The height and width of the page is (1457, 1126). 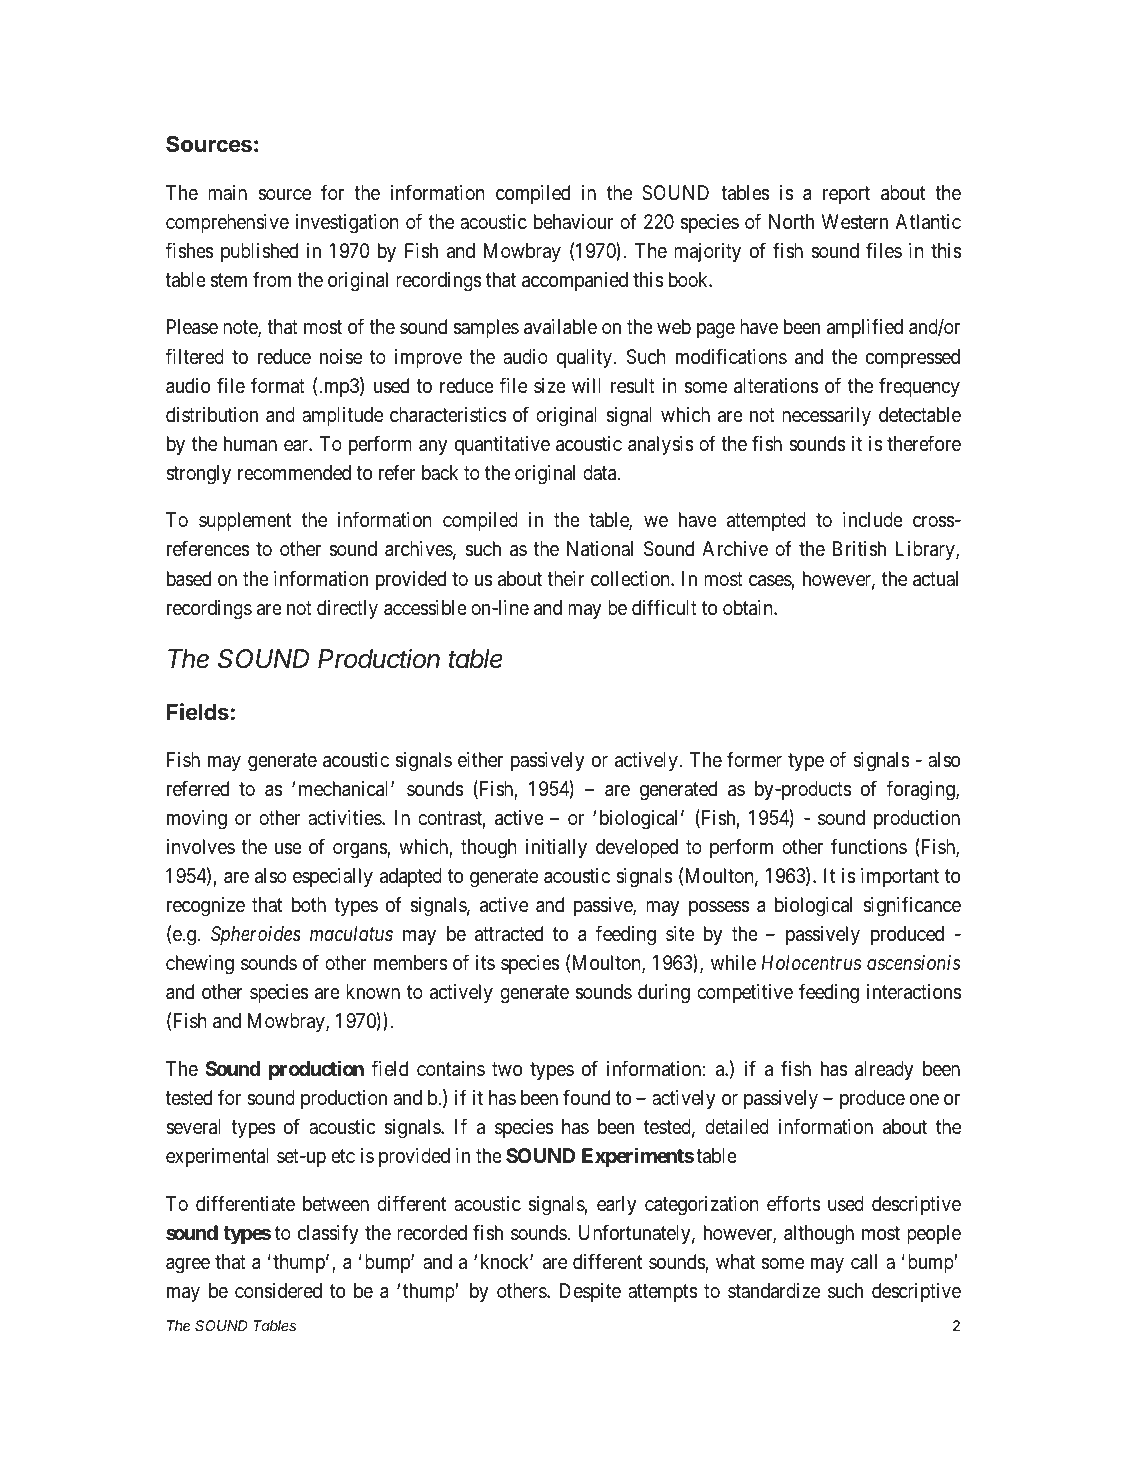 I want to click on former, so click(x=754, y=759).
